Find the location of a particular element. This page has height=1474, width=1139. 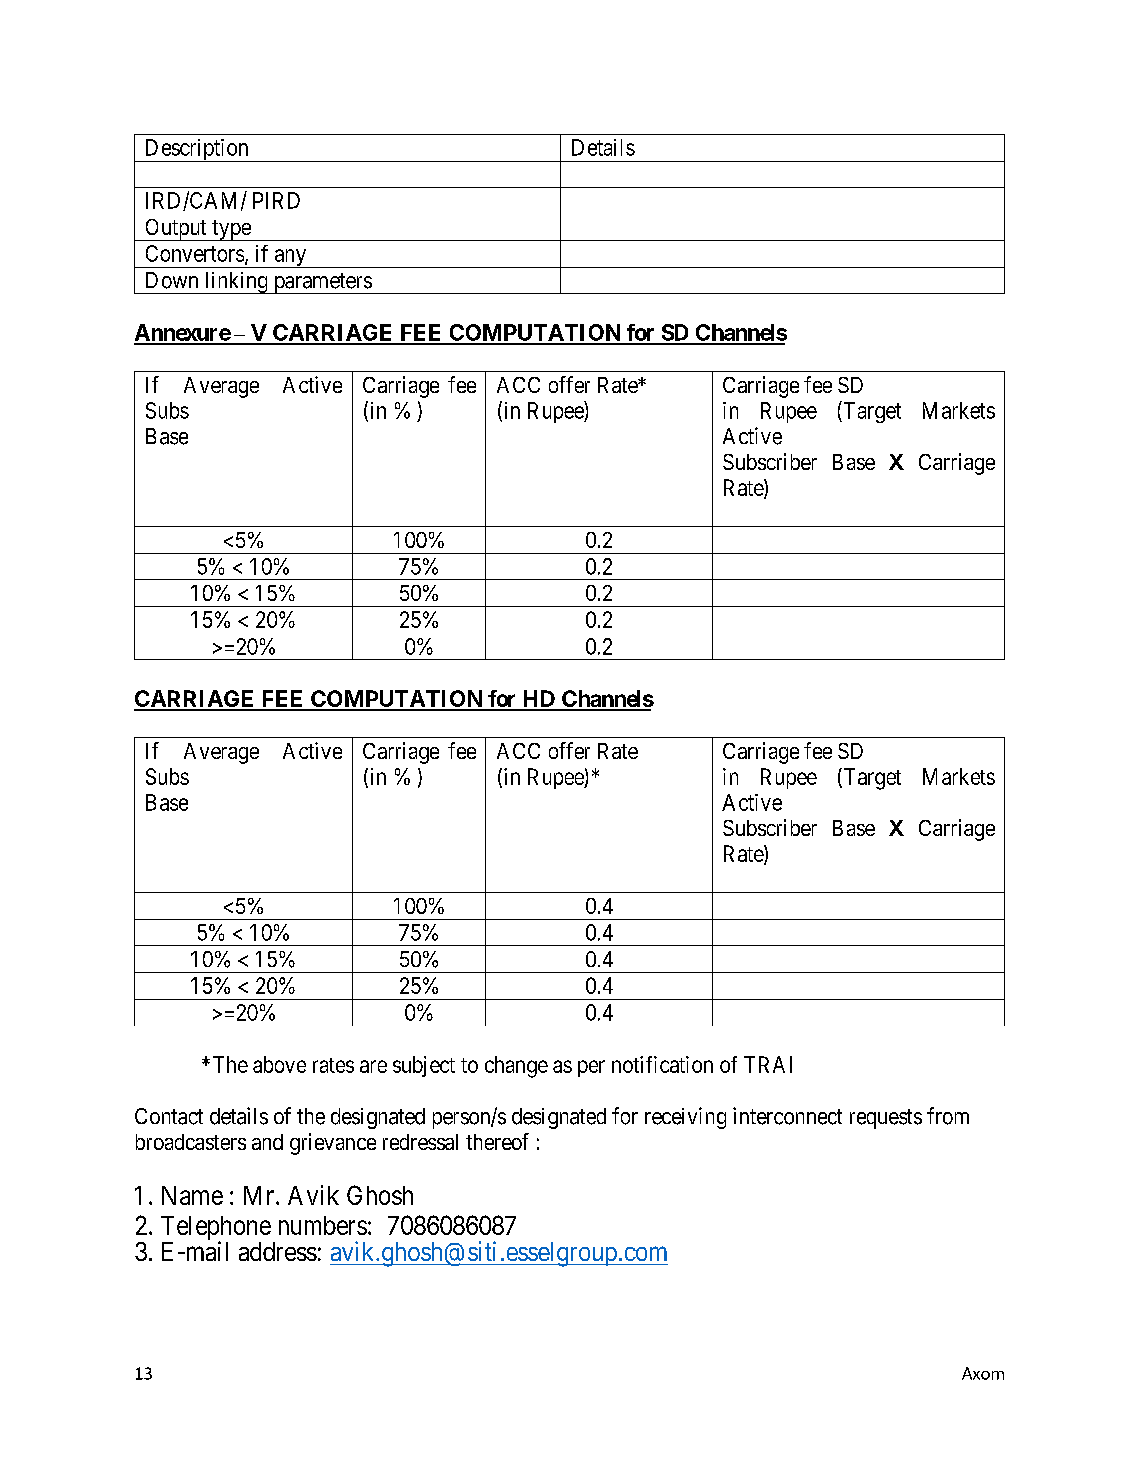

parameters is located at coordinates (322, 283).
